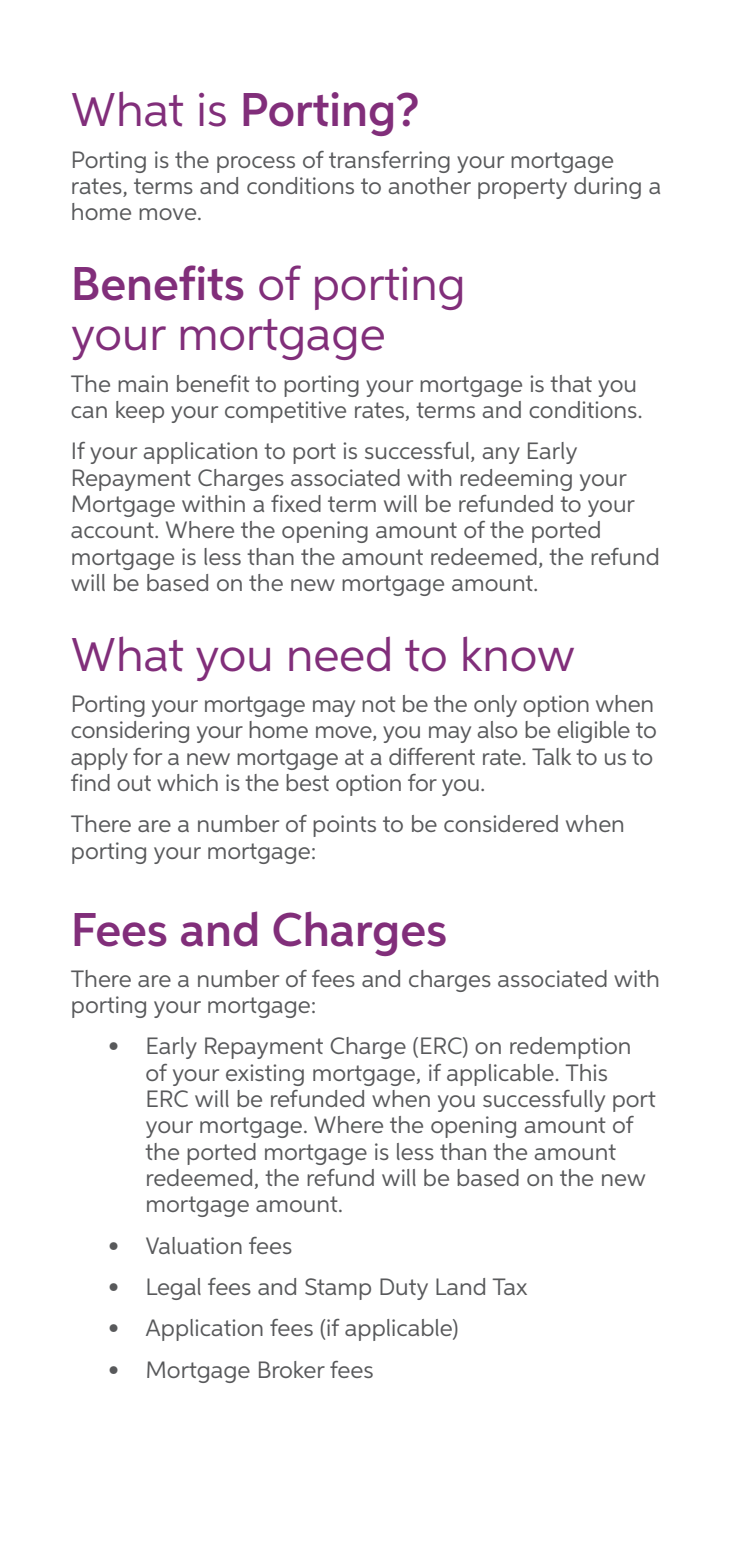 The height and width of the screenshot is (1568, 739). What do you see at coordinates (285, 412) in the screenshot?
I see `competitive` at bounding box center [285, 412].
